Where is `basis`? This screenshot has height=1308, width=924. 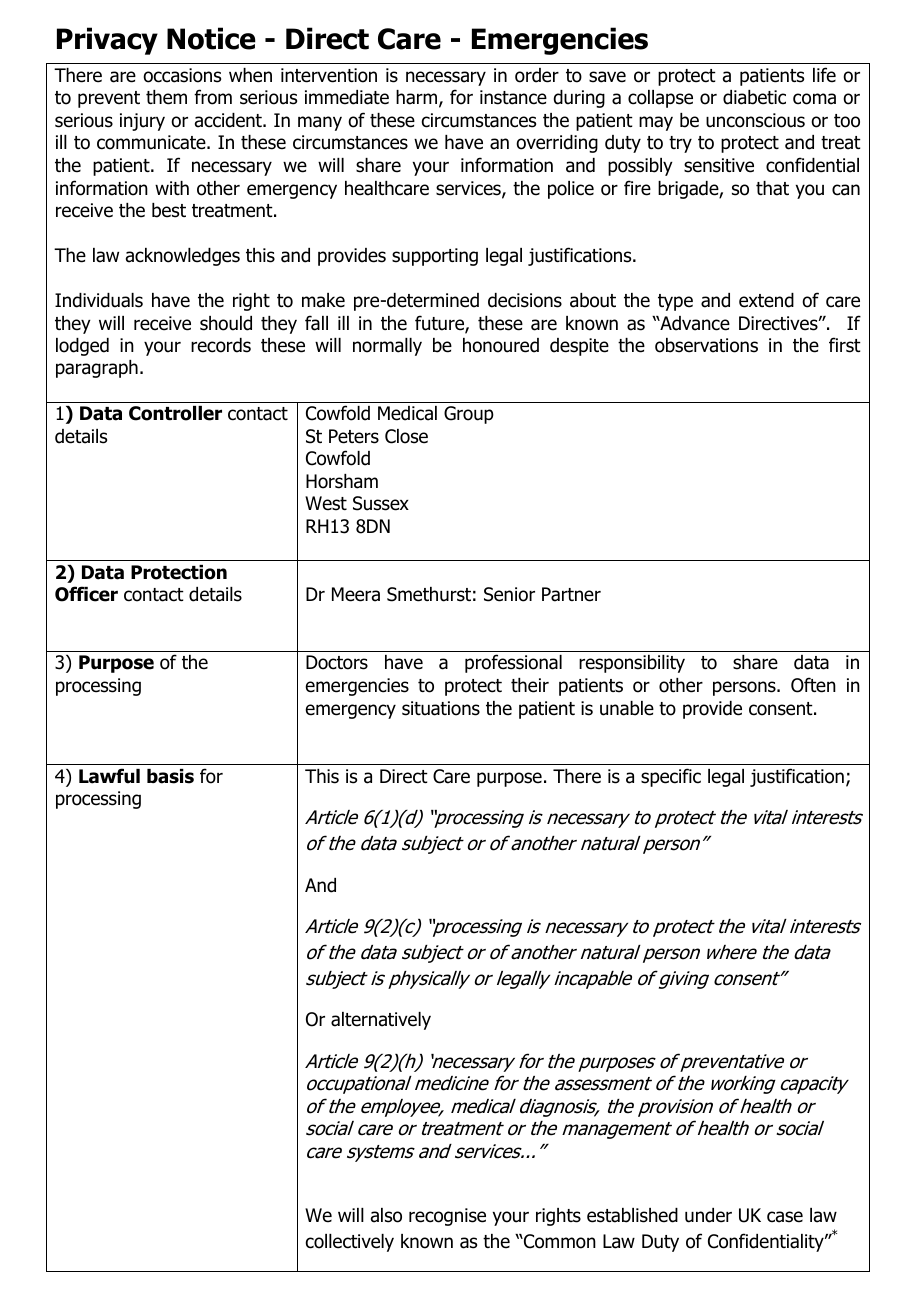
basis is located at coordinates (170, 776).
